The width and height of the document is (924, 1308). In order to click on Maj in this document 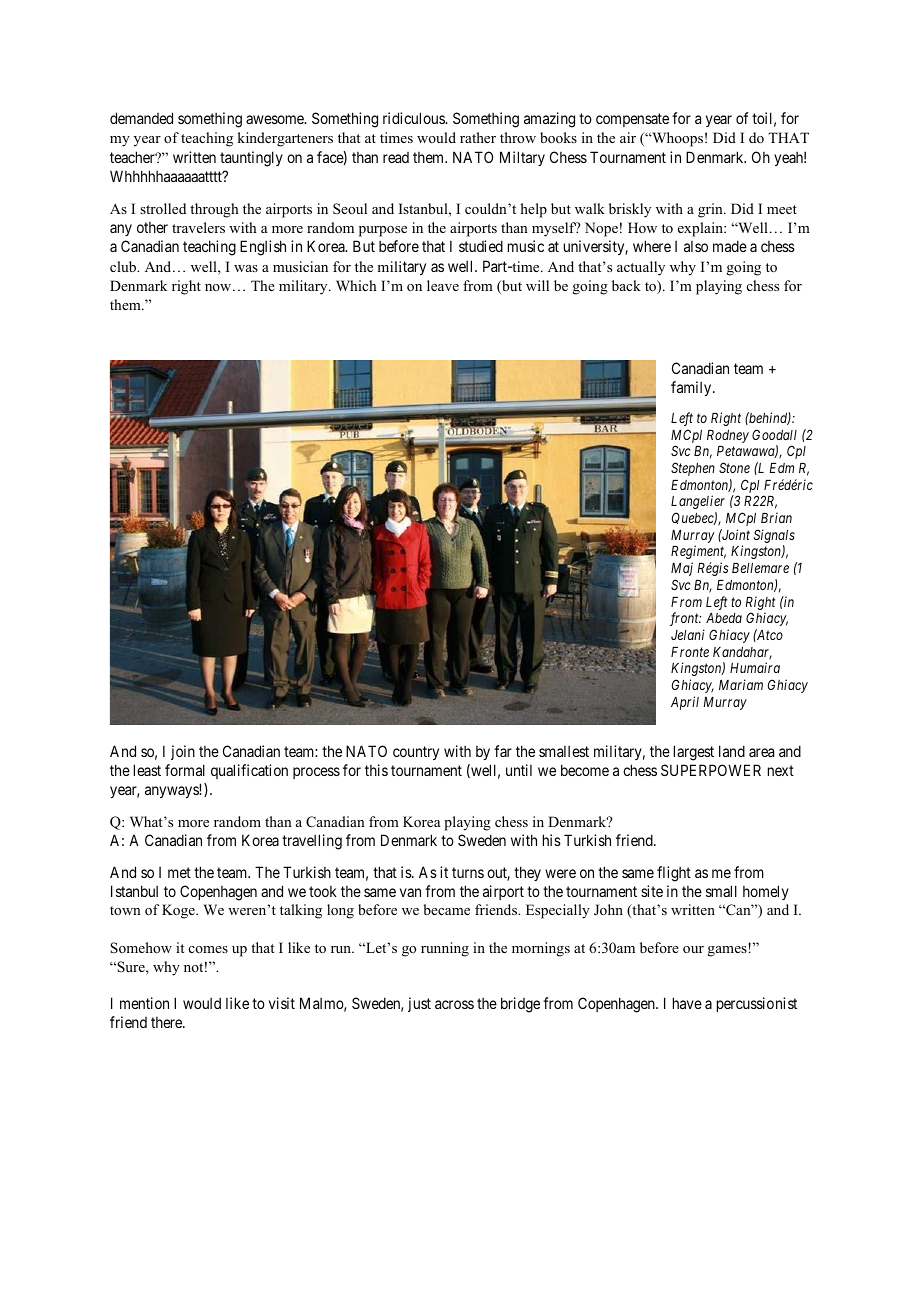, I will do `click(682, 569)`.
